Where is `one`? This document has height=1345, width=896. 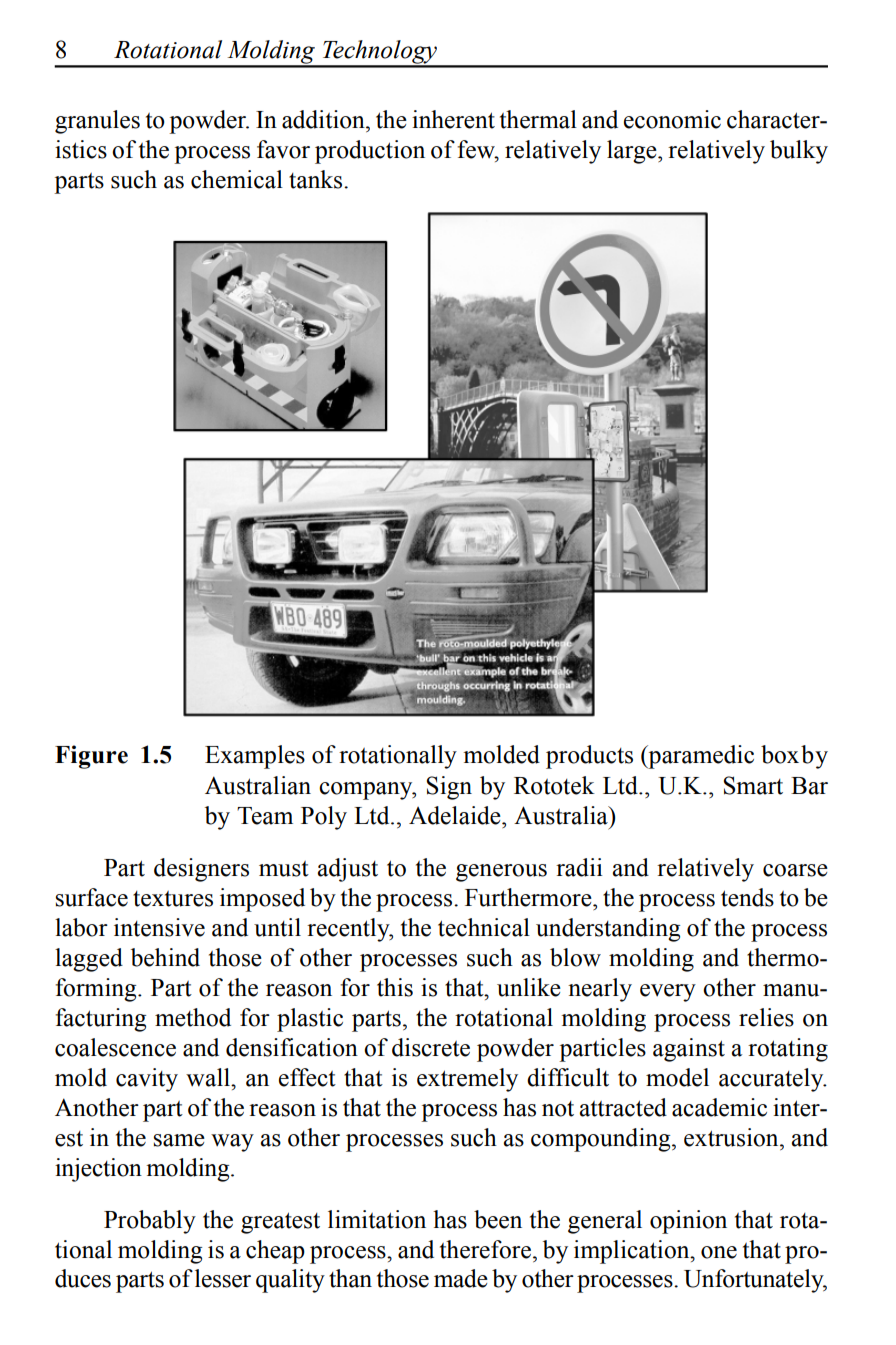 one is located at coordinates (719, 1252).
